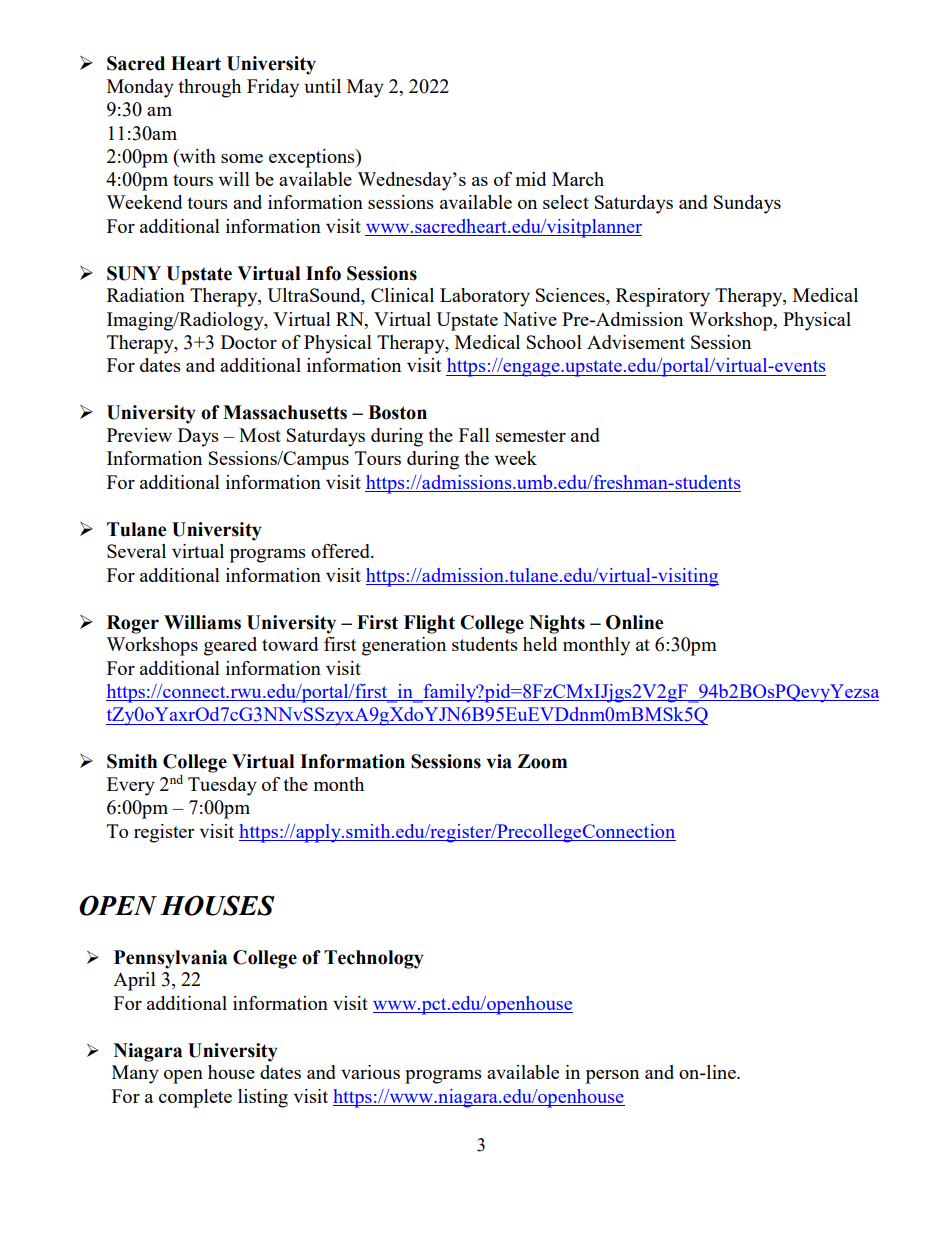  I want to click on Boston, so click(397, 412).
